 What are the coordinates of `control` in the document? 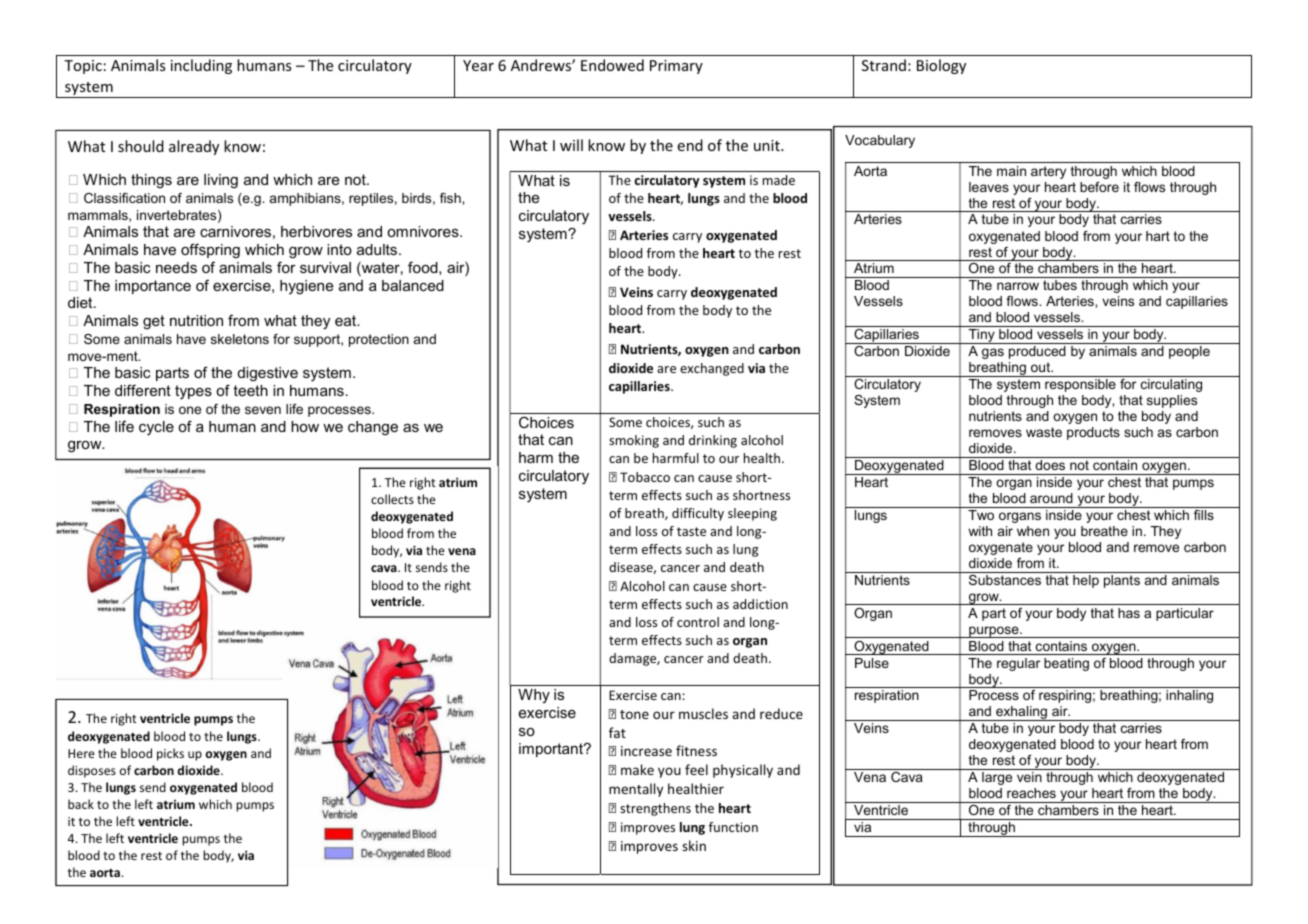 It's located at (698, 622).
